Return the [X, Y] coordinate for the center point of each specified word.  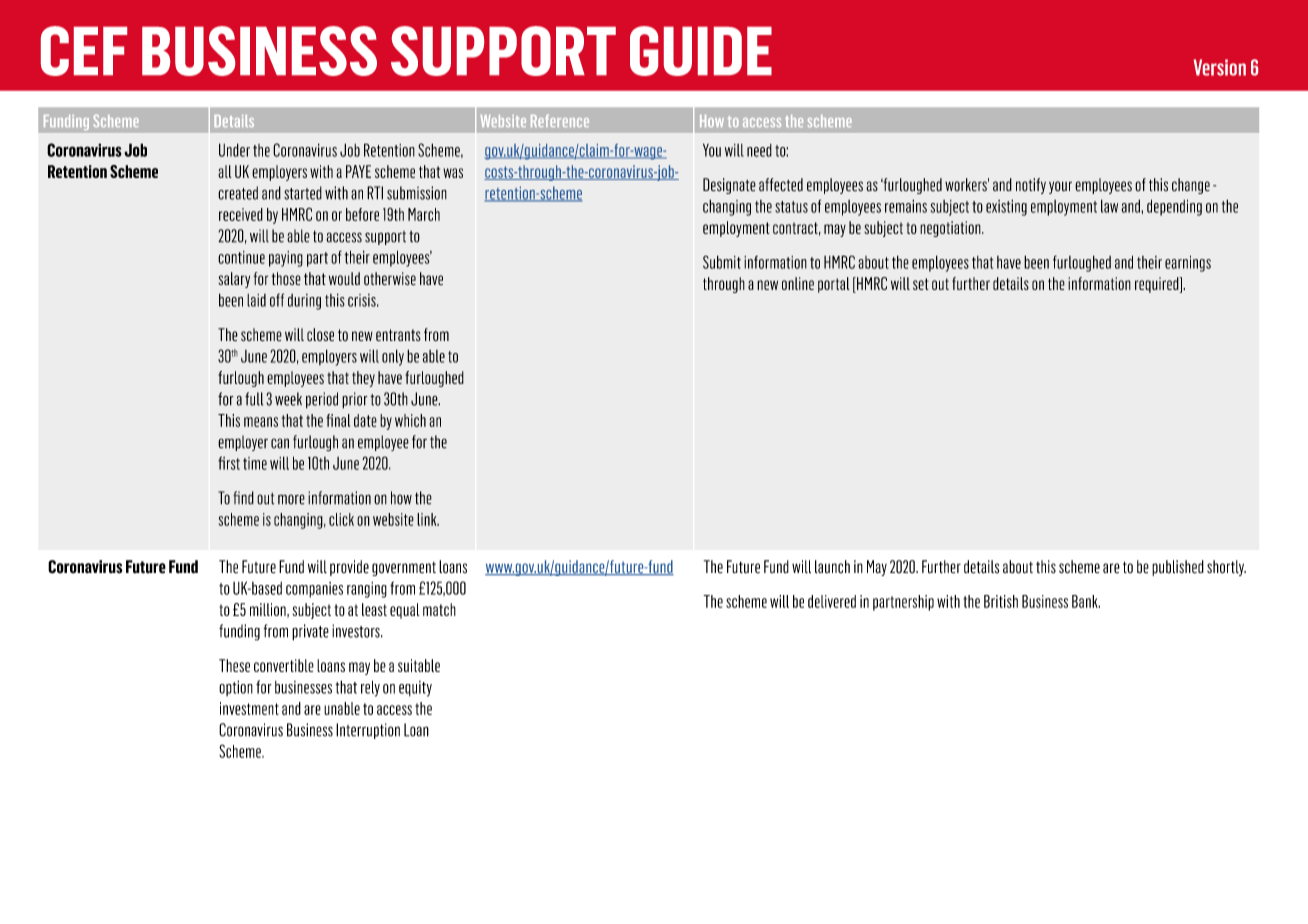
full [254, 399]
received [241, 214]
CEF [84, 51]
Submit [722, 262]
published [1178, 568]
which [410, 420]
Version [1220, 67]
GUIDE [701, 51]
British [1001, 601]
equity [415, 689]
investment [249, 708]
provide [349, 568]
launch [832, 567]
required [1158, 285]
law [1109, 206]
